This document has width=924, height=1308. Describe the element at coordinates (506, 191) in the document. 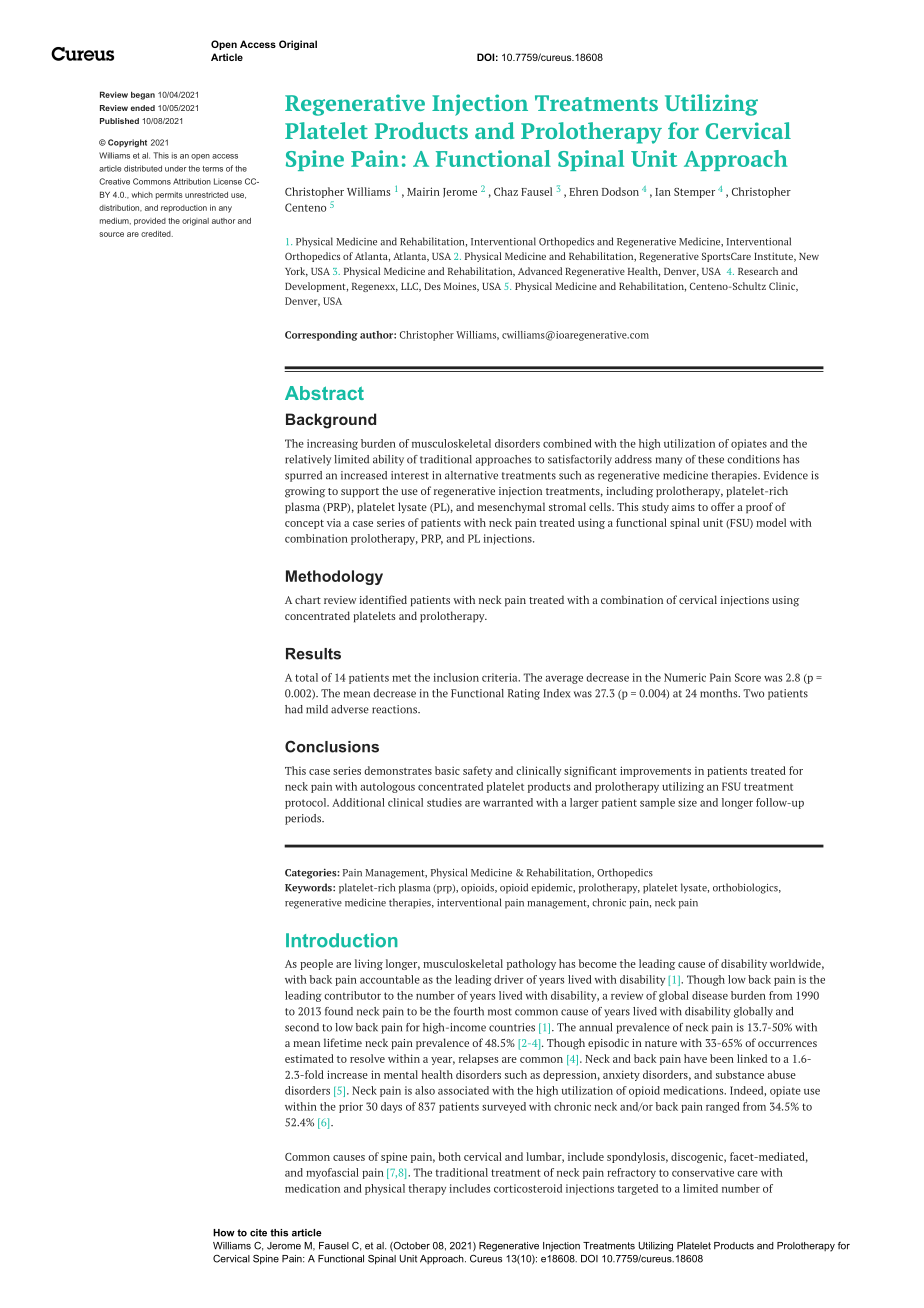

I see `Chaz` at that location.
